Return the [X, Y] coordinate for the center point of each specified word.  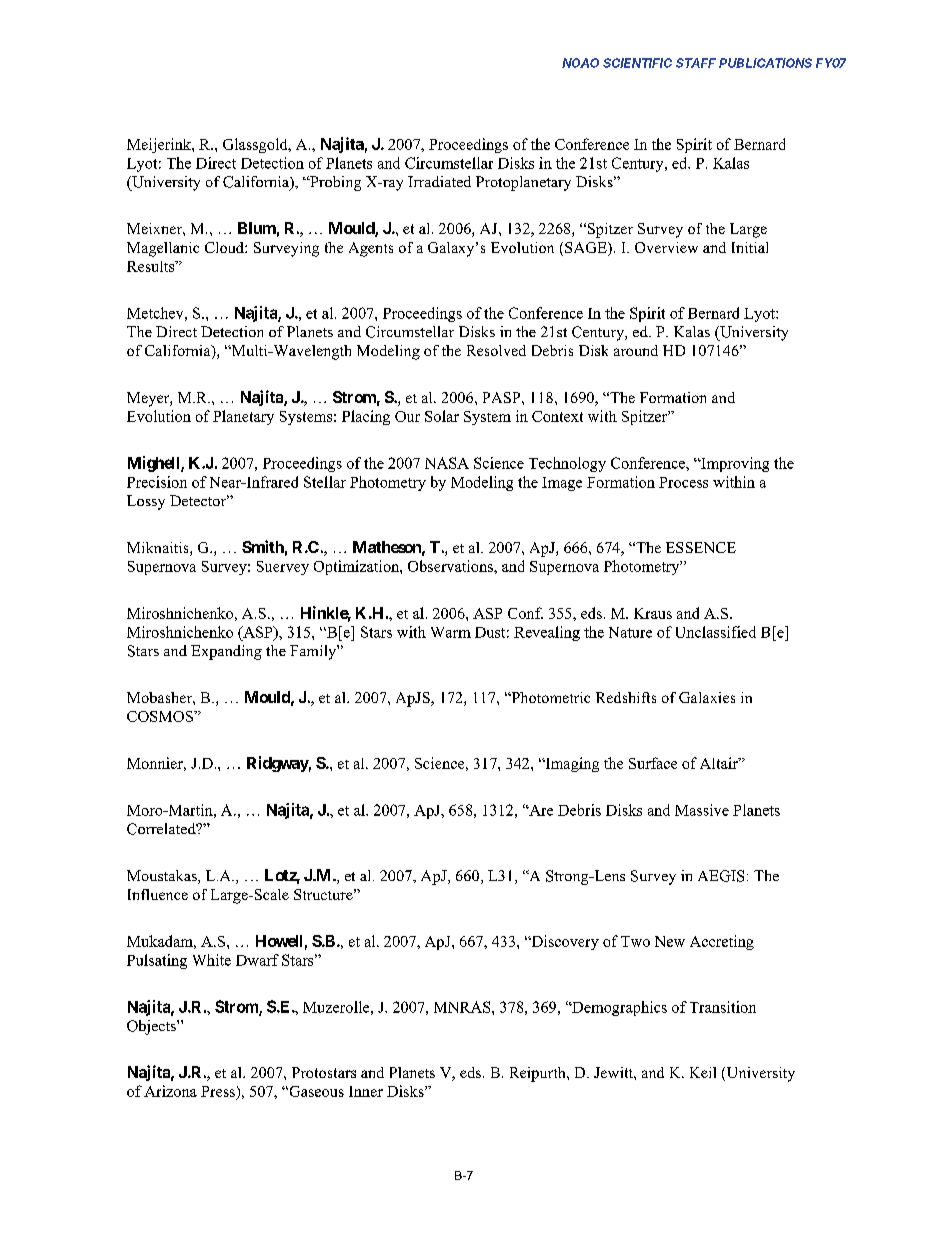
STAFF [696, 63]
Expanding [226, 652]
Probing [334, 183]
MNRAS [463, 1007]
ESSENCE [701, 547]
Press [218, 1091]
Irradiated [439, 181]
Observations [451, 566]
